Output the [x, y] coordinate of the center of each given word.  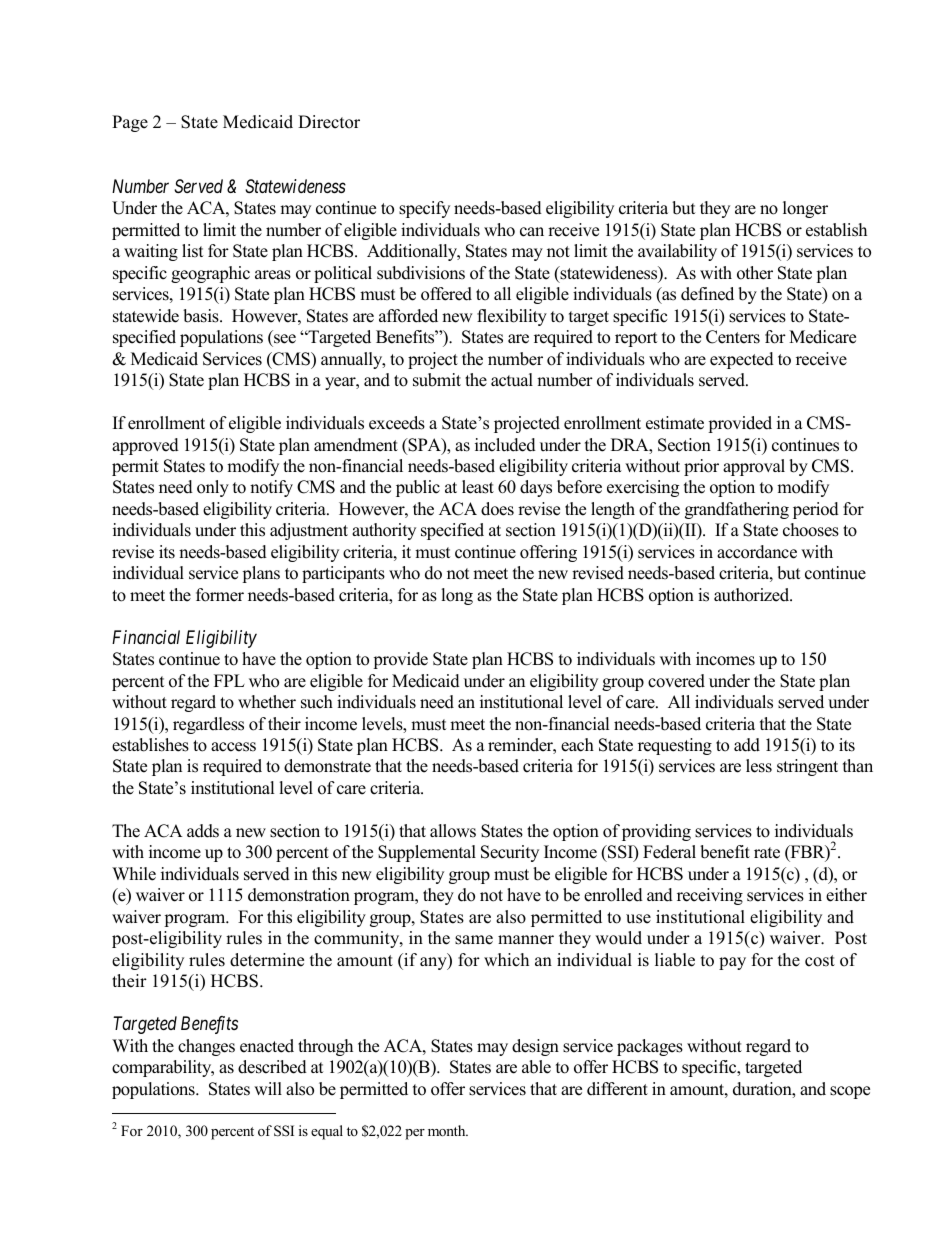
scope [850, 1092]
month [448, 1130]
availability [677, 252]
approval [754, 467]
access [233, 747]
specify [424, 209]
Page [130, 123]
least [478, 487]
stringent [807, 767]
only [213, 488]
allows [453, 831]
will [268, 1088]
